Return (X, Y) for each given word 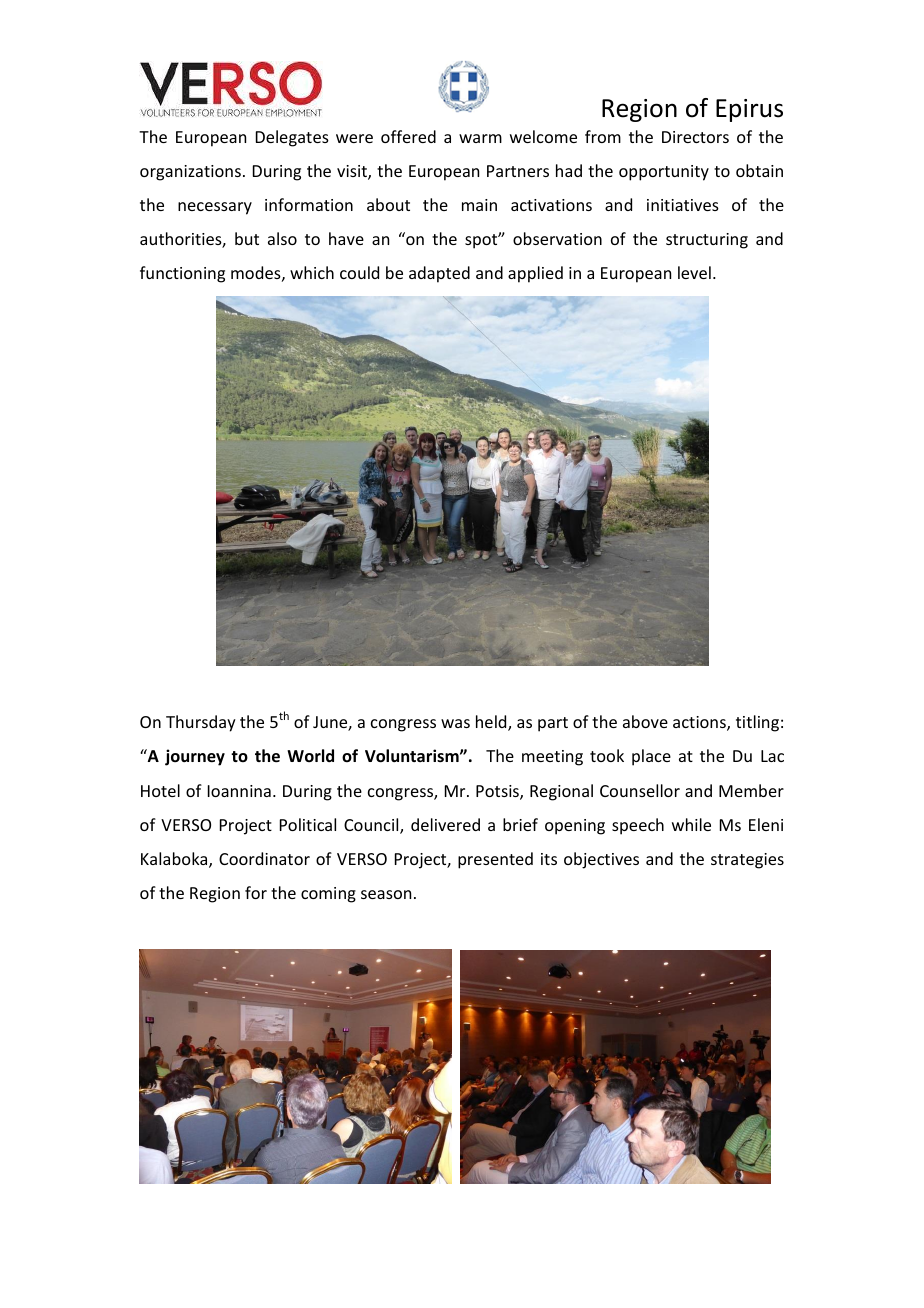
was (455, 723)
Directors (695, 137)
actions (700, 723)
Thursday (201, 723)
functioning (182, 274)
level (694, 272)
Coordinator (264, 858)
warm (480, 138)
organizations (190, 173)
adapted (439, 274)
